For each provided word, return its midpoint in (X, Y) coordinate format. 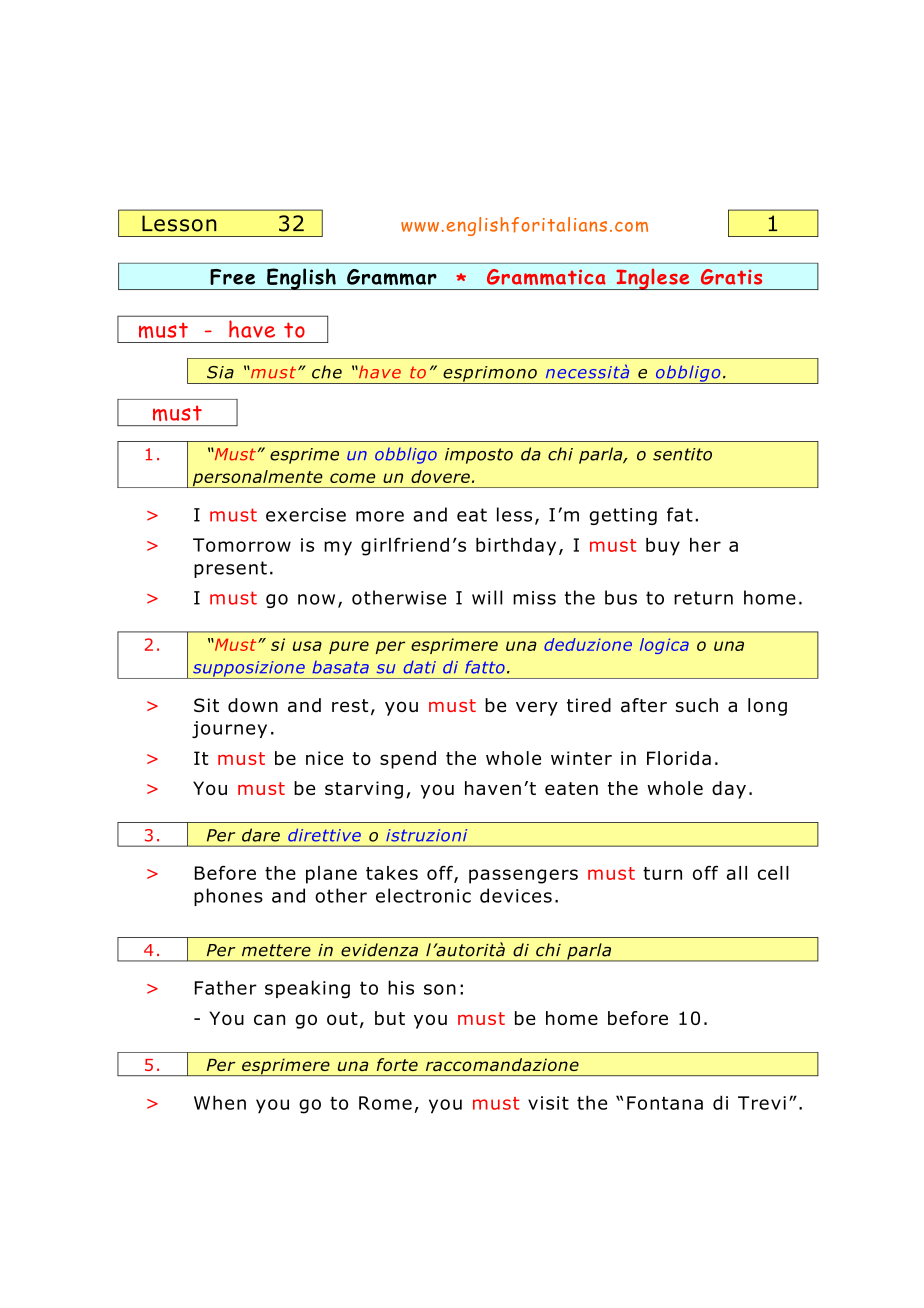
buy (663, 547)
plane (331, 875)
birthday (516, 547)
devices (516, 895)
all (737, 873)
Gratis (731, 277)
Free (232, 277)
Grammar (392, 277)
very (537, 708)
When (220, 1102)
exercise (306, 515)
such (697, 705)
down (253, 705)
